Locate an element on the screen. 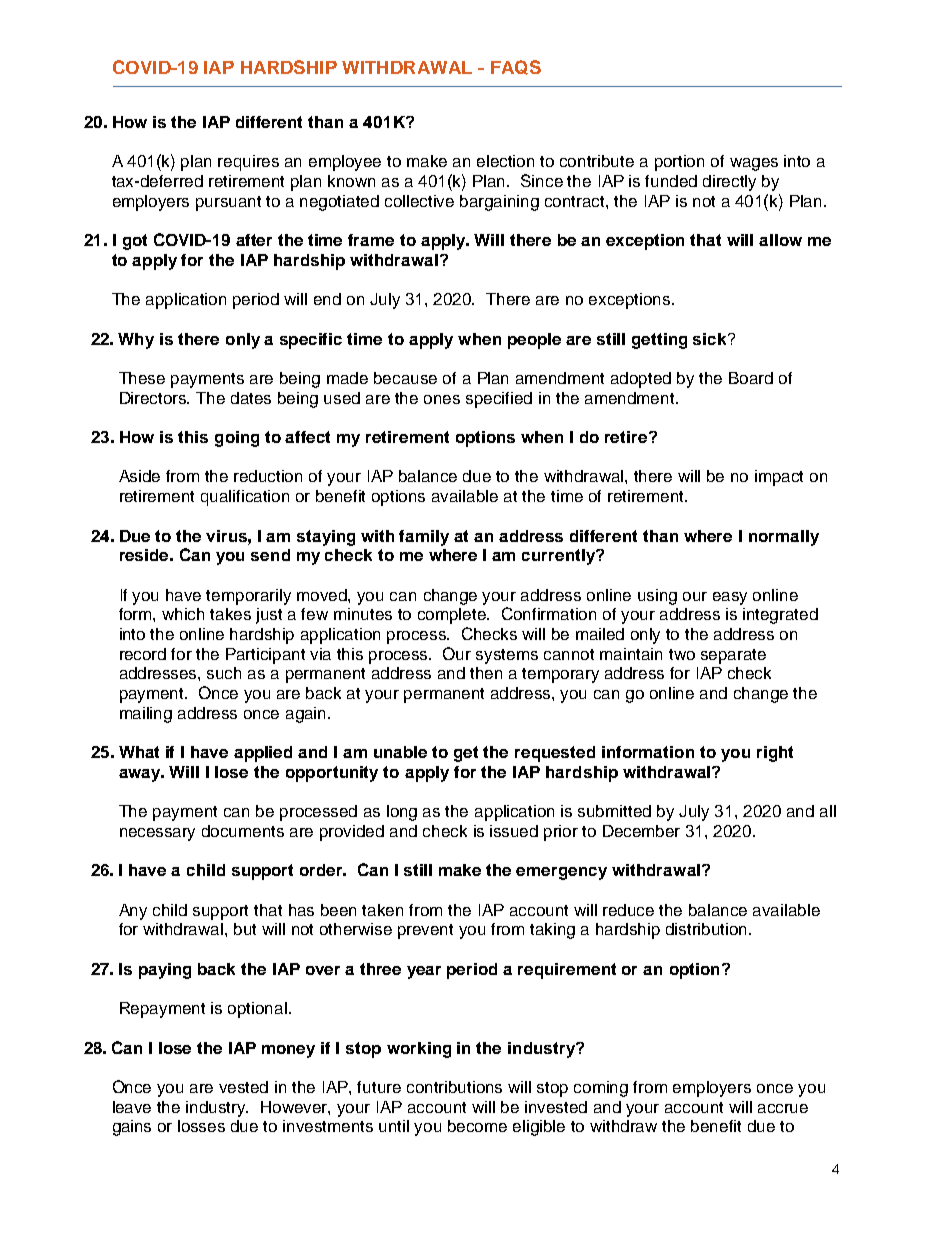 The image size is (952, 1233). December is located at coordinates (641, 831).
